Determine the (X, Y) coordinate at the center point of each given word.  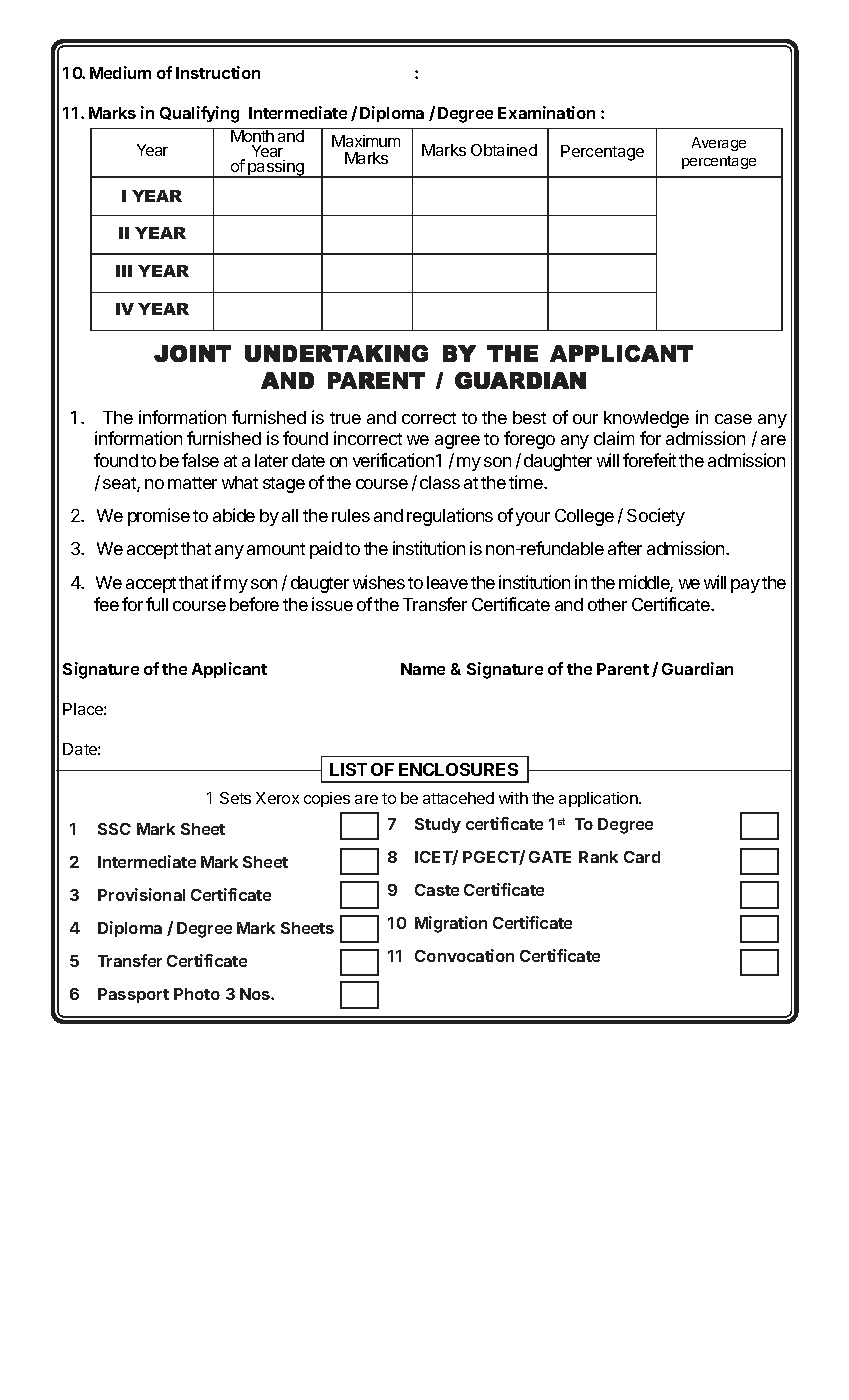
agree (457, 442)
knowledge (646, 419)
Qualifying (199, 114)
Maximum (366, 141)
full (157, 604)
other (607, 604)
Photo (197, 994)
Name (423, 669)
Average (719, 144)
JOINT (192, 353)
